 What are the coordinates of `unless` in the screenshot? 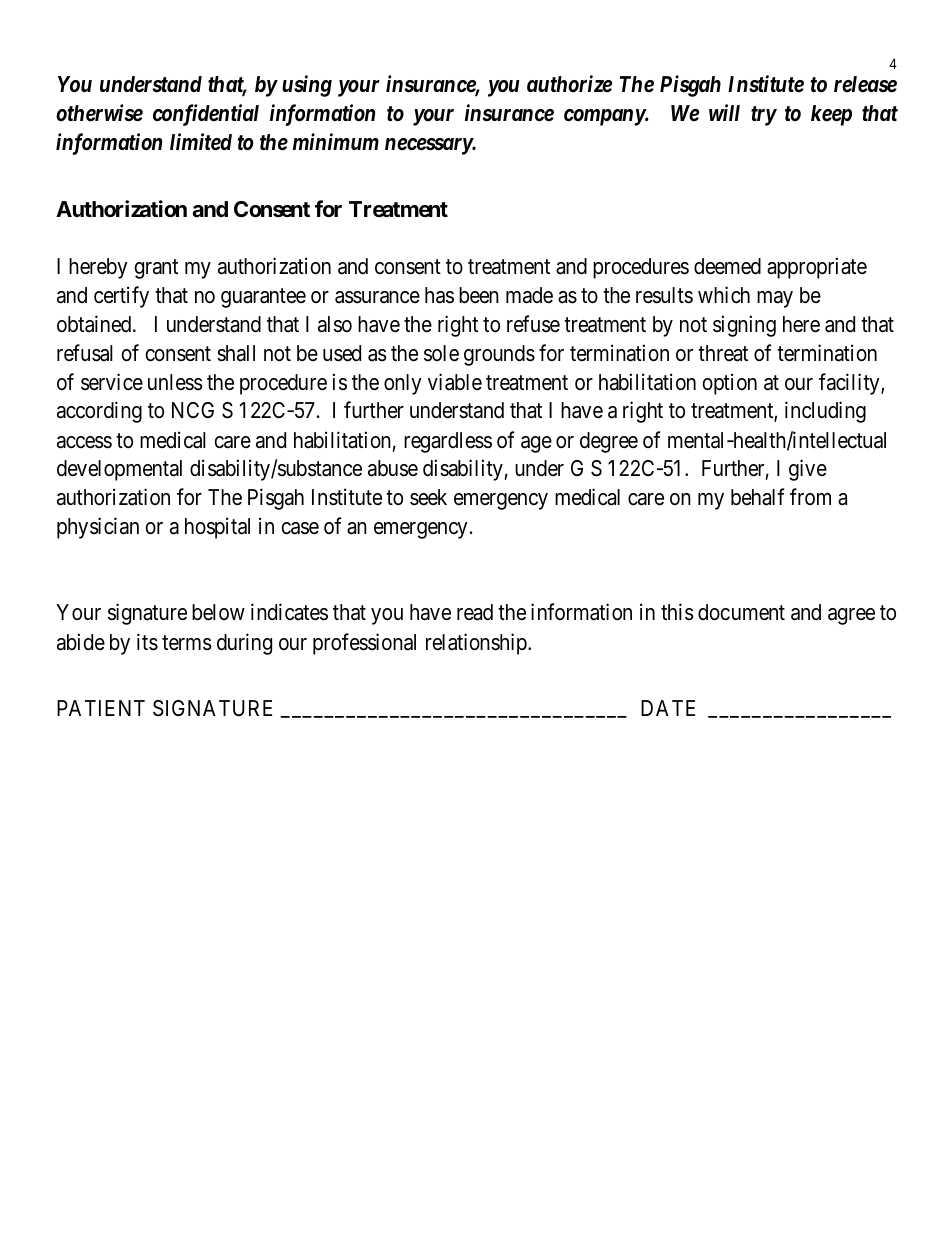 It's located at (175, 382).
